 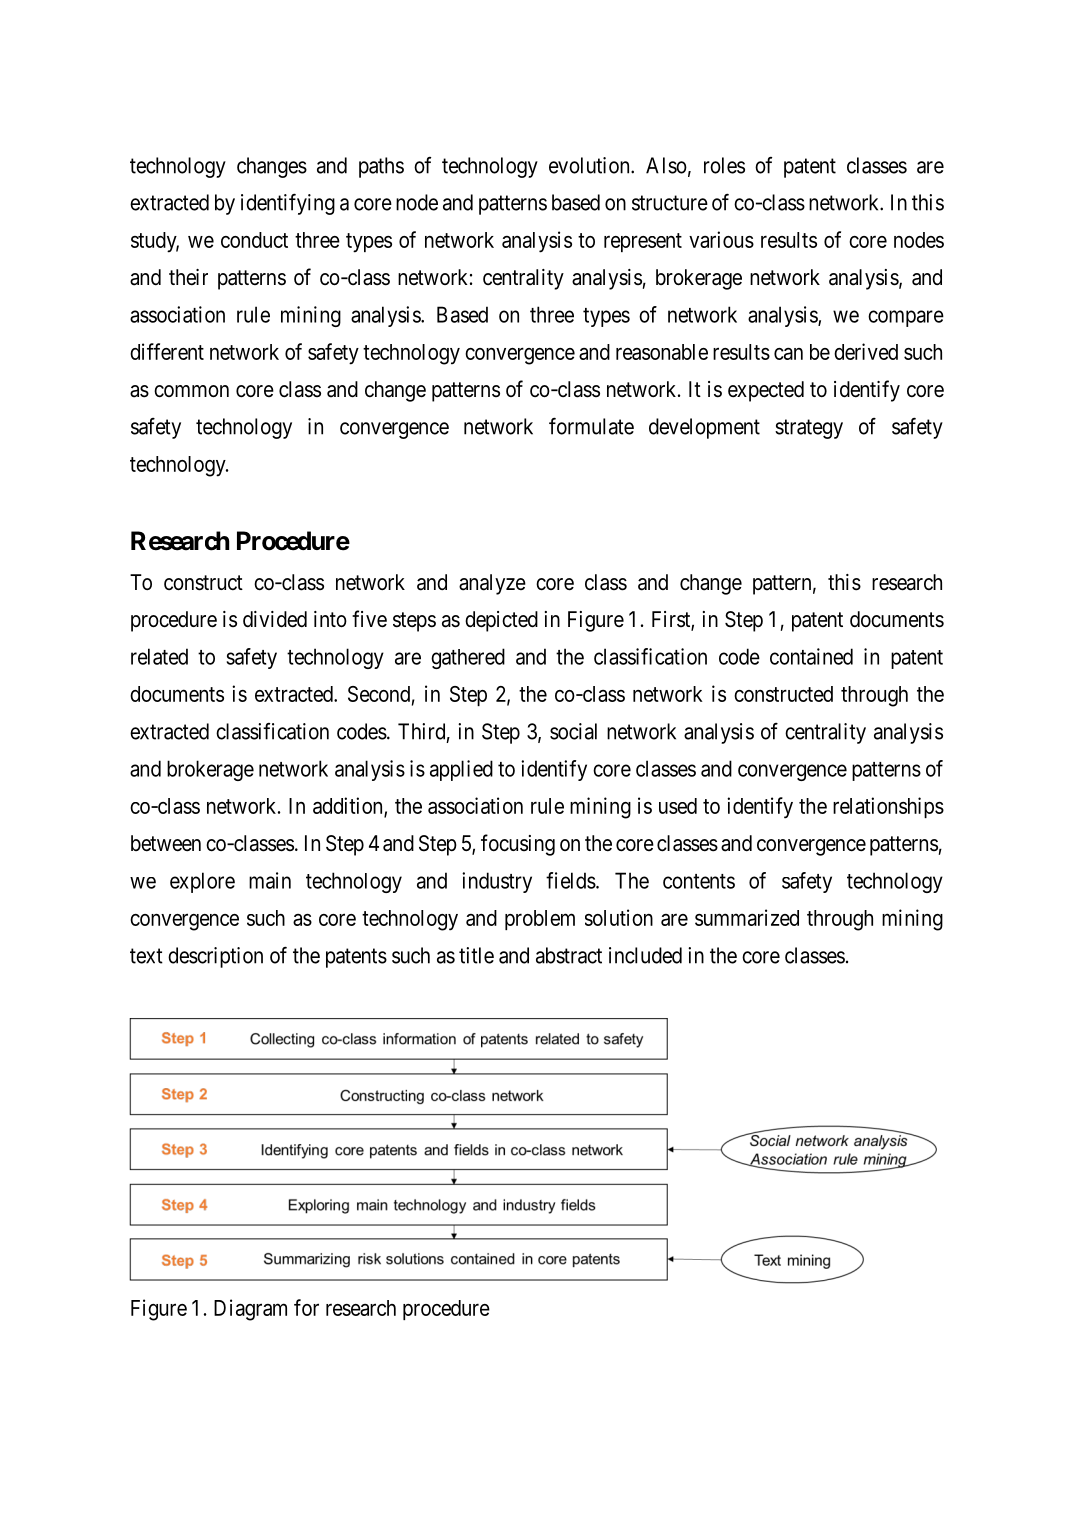 I want to click on roles, so click(x=724, y=165).
